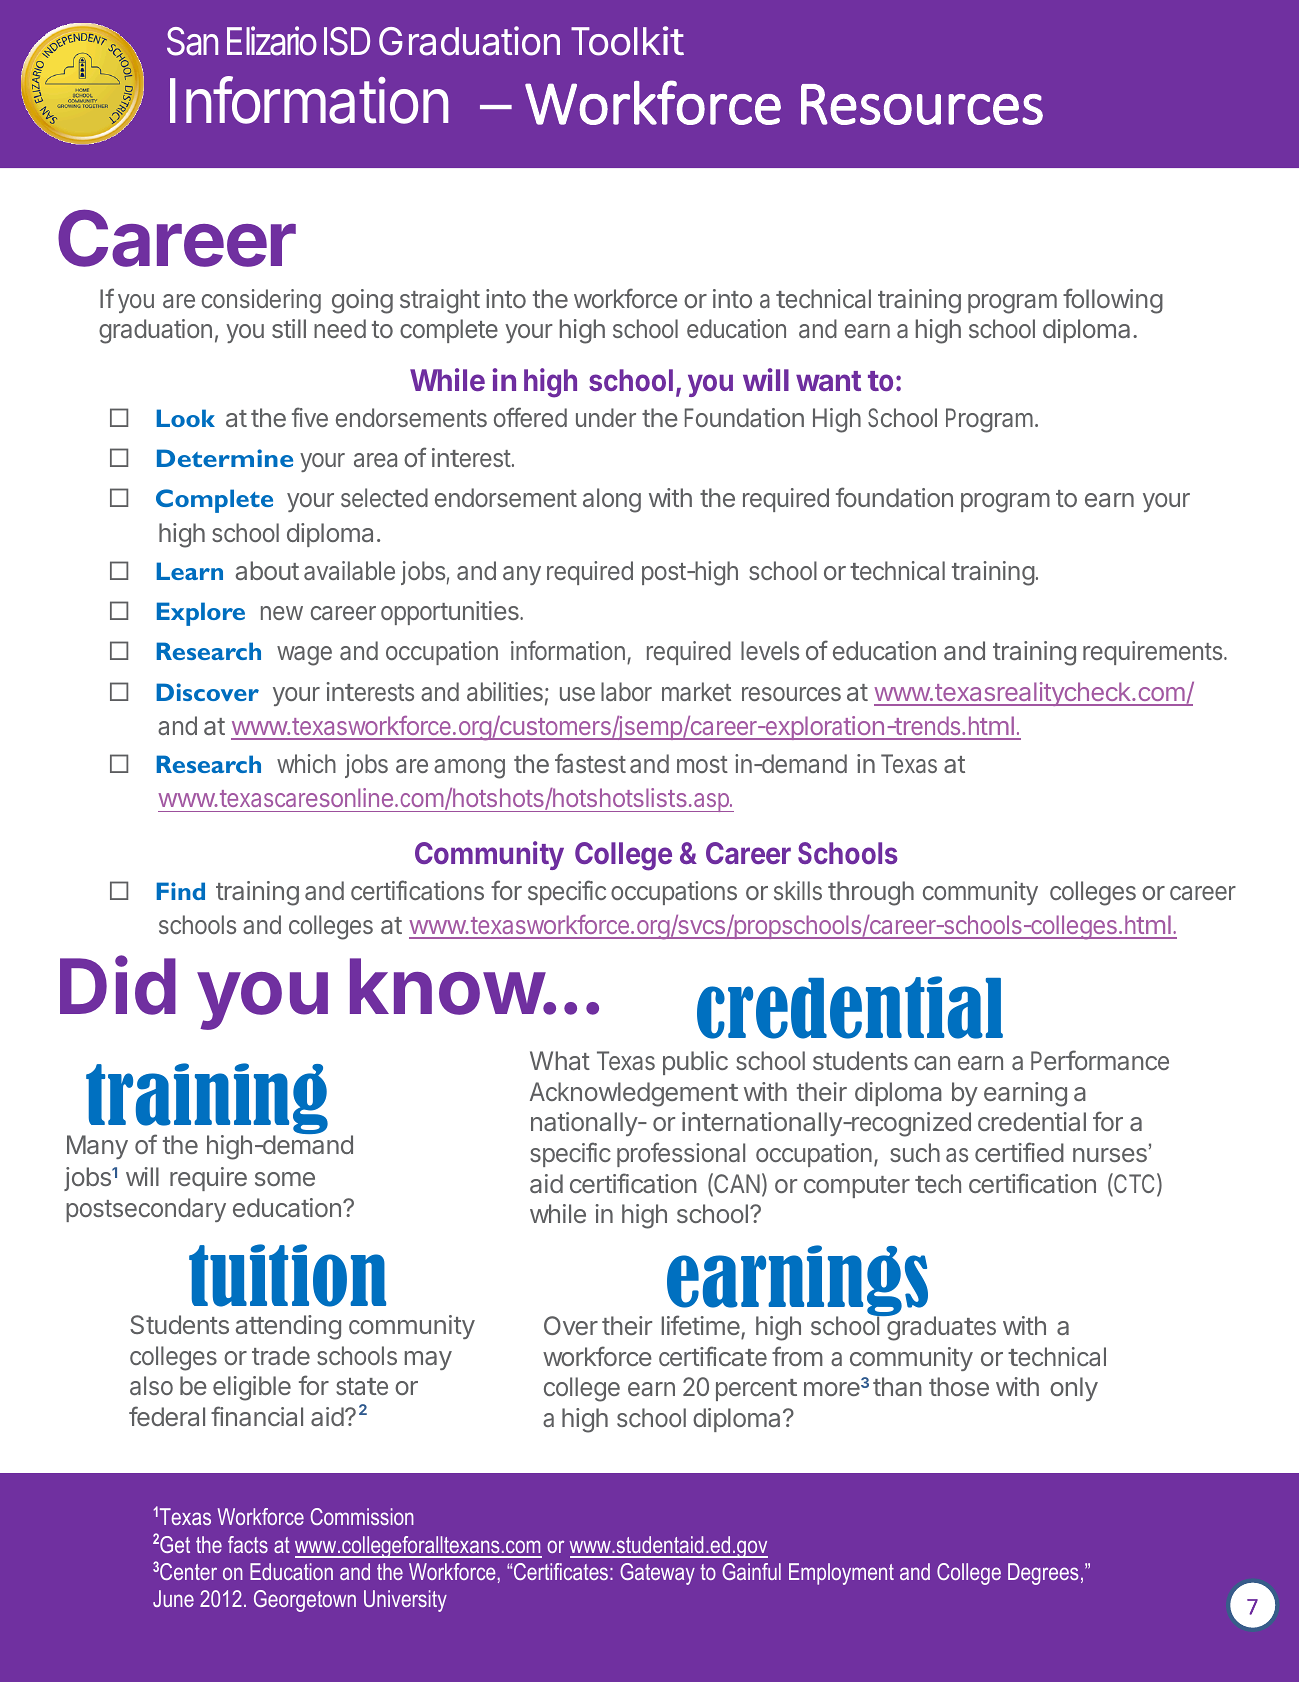 Image resolution: width=1299 pixels, height=1682 pixels. Describe the element at coordinates (590, 763) in the screenshot. I see `fastest` at that location.
